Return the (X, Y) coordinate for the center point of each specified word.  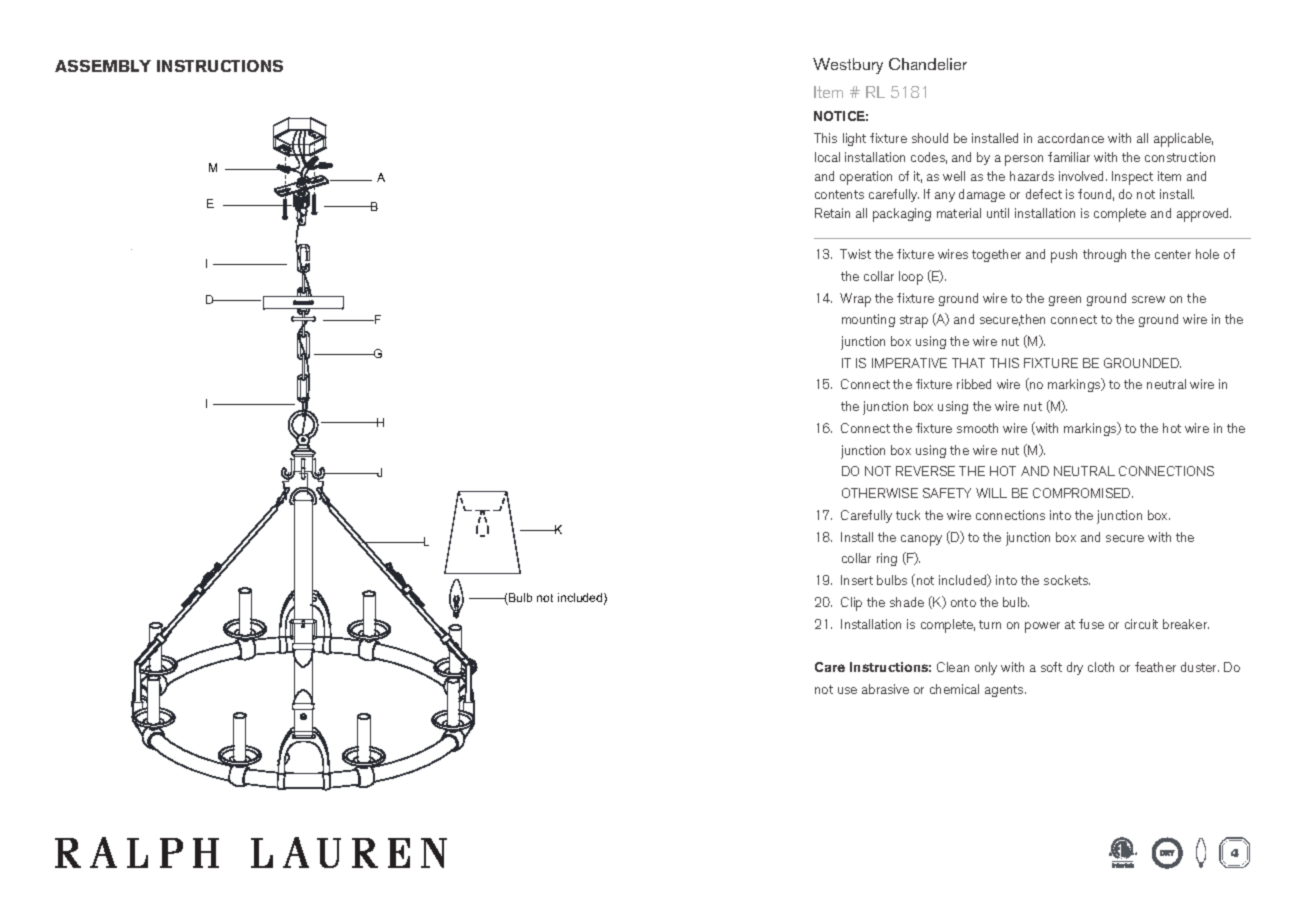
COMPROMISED (1083, 493)
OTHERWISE (880, 493)
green (1065, 301)
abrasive (885, 689)
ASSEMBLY (103, 66)
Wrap (855, 300)
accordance (1071, 138)
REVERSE (925, 471)
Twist (855, 254)
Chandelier (928, 64)
